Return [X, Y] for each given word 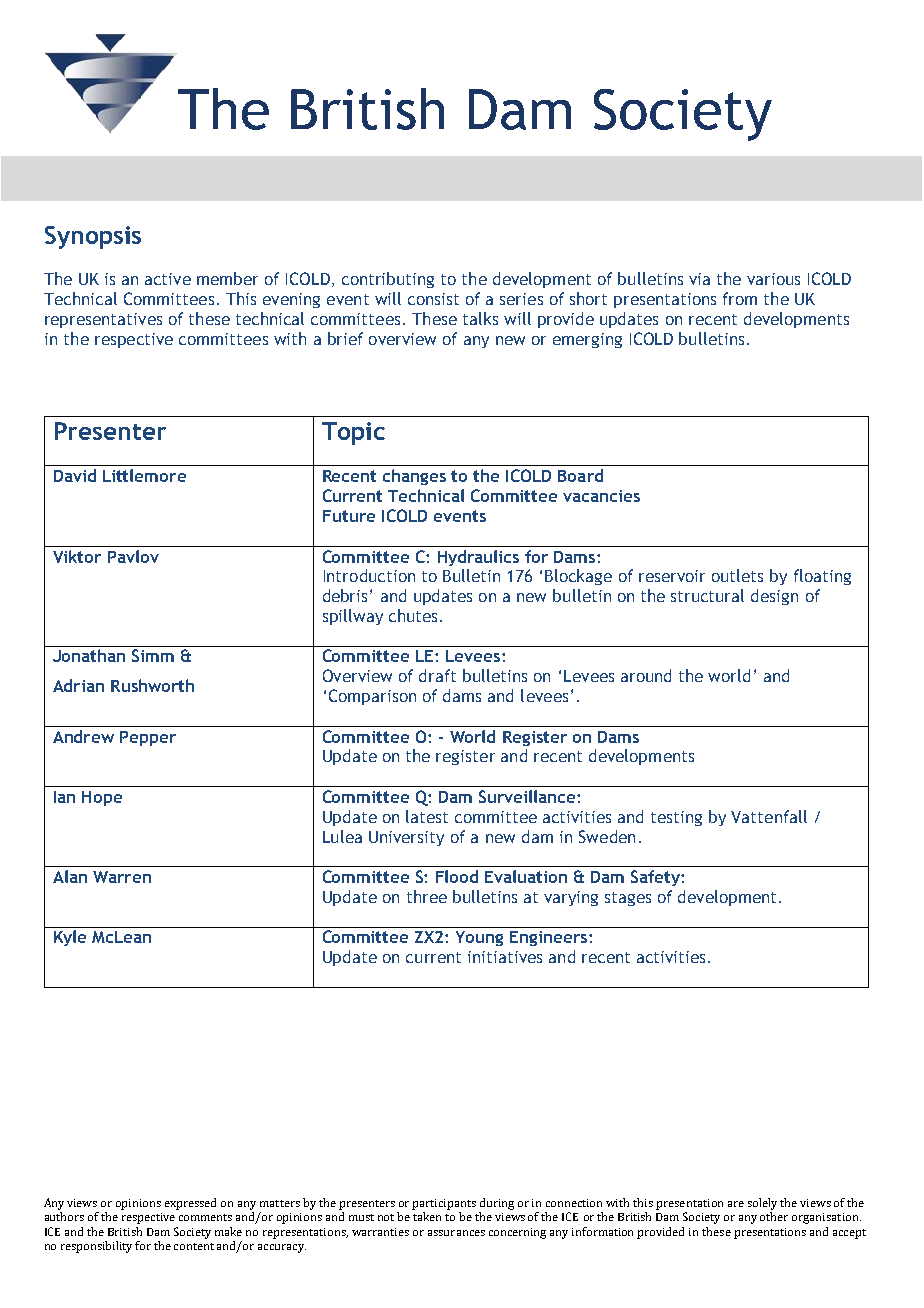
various [773, 279]
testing [676, 818]
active [168, 279]
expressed [190, 1204]
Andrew [83, 736]
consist [433, 299]
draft [437, 675]
